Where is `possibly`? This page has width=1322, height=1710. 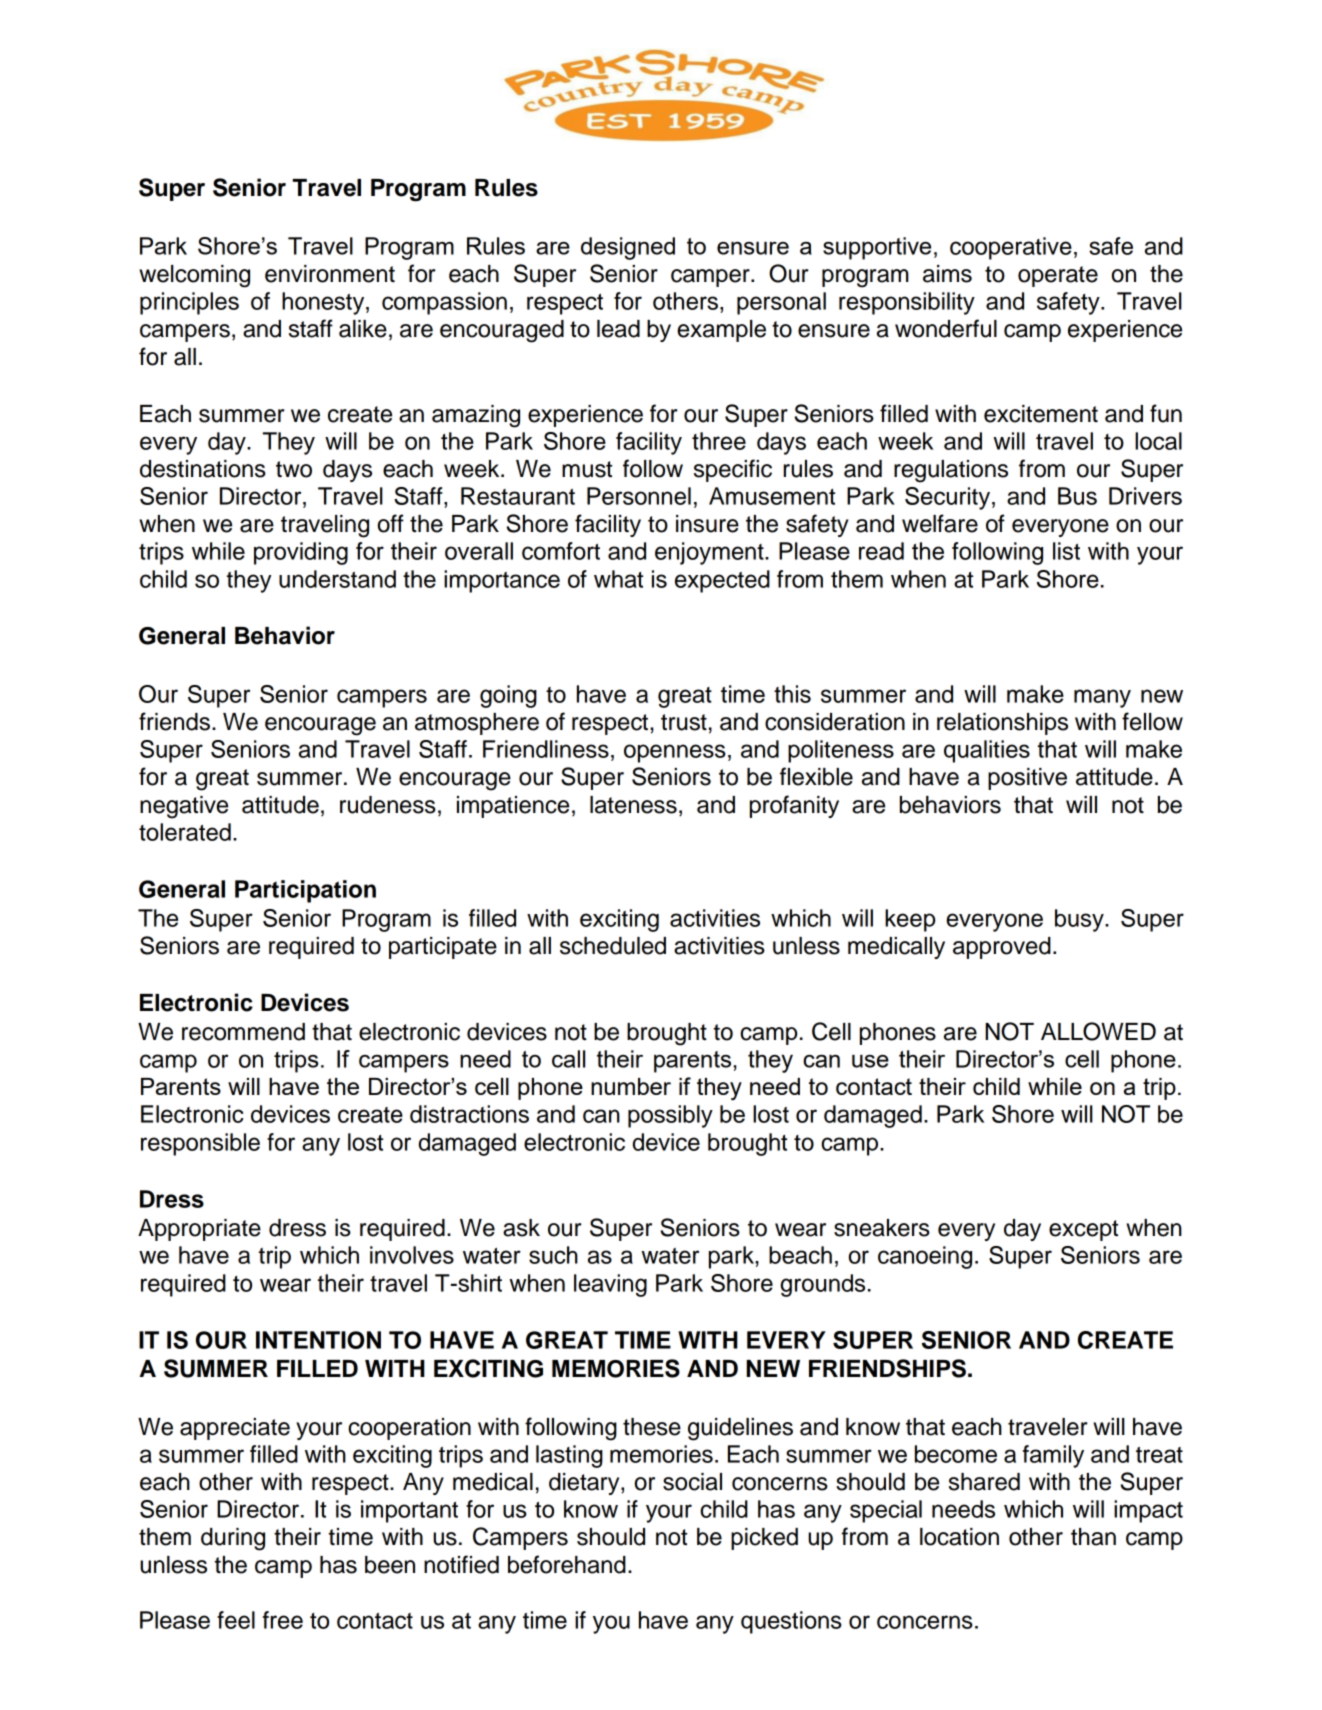 possibly is located at coordinates (670, 1116).
